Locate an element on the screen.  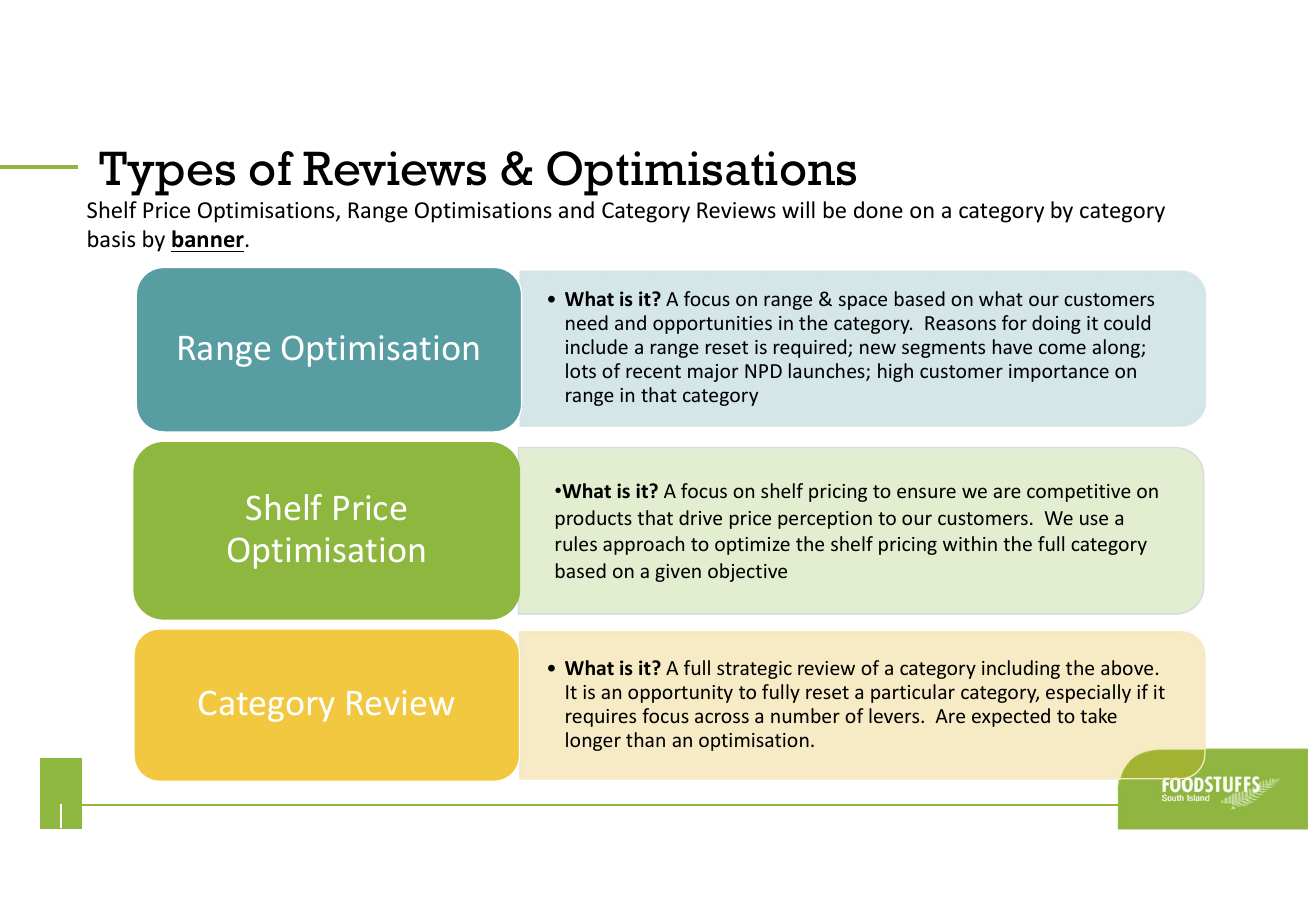
competitive is located at coordinates (1079, 493).
